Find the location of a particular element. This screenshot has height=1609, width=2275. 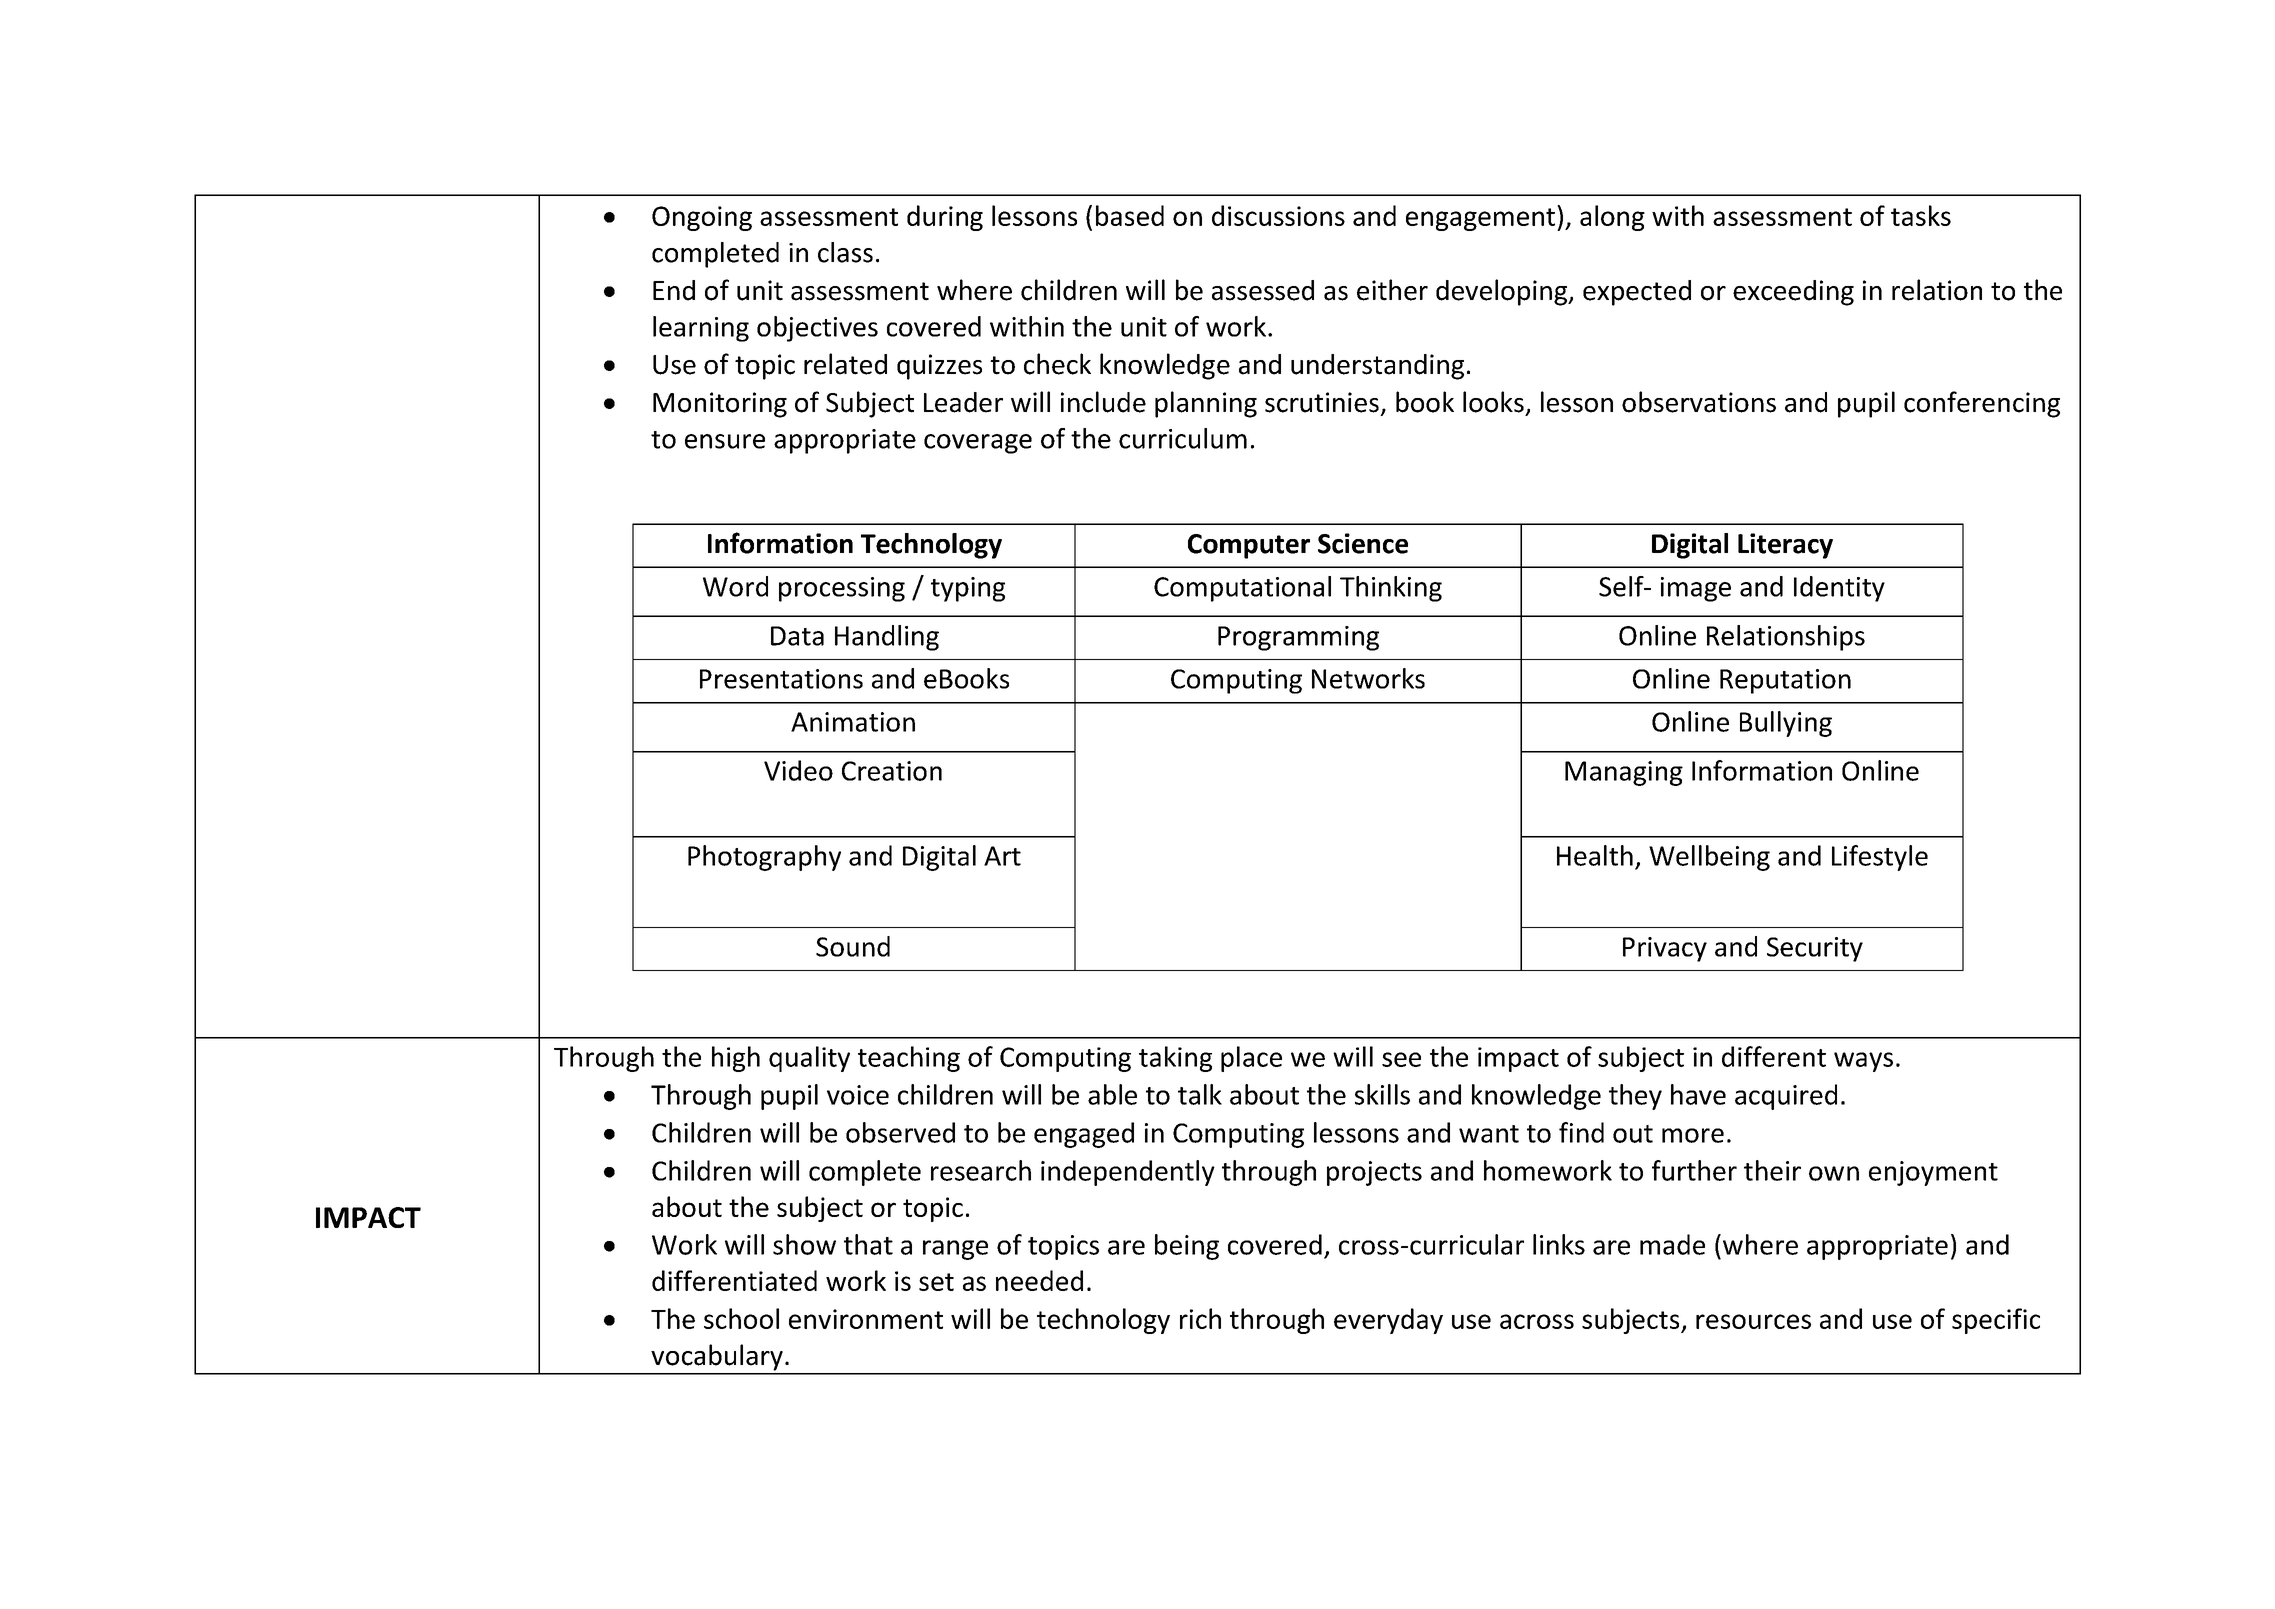

Creation is located at coordinates (892, 771).
